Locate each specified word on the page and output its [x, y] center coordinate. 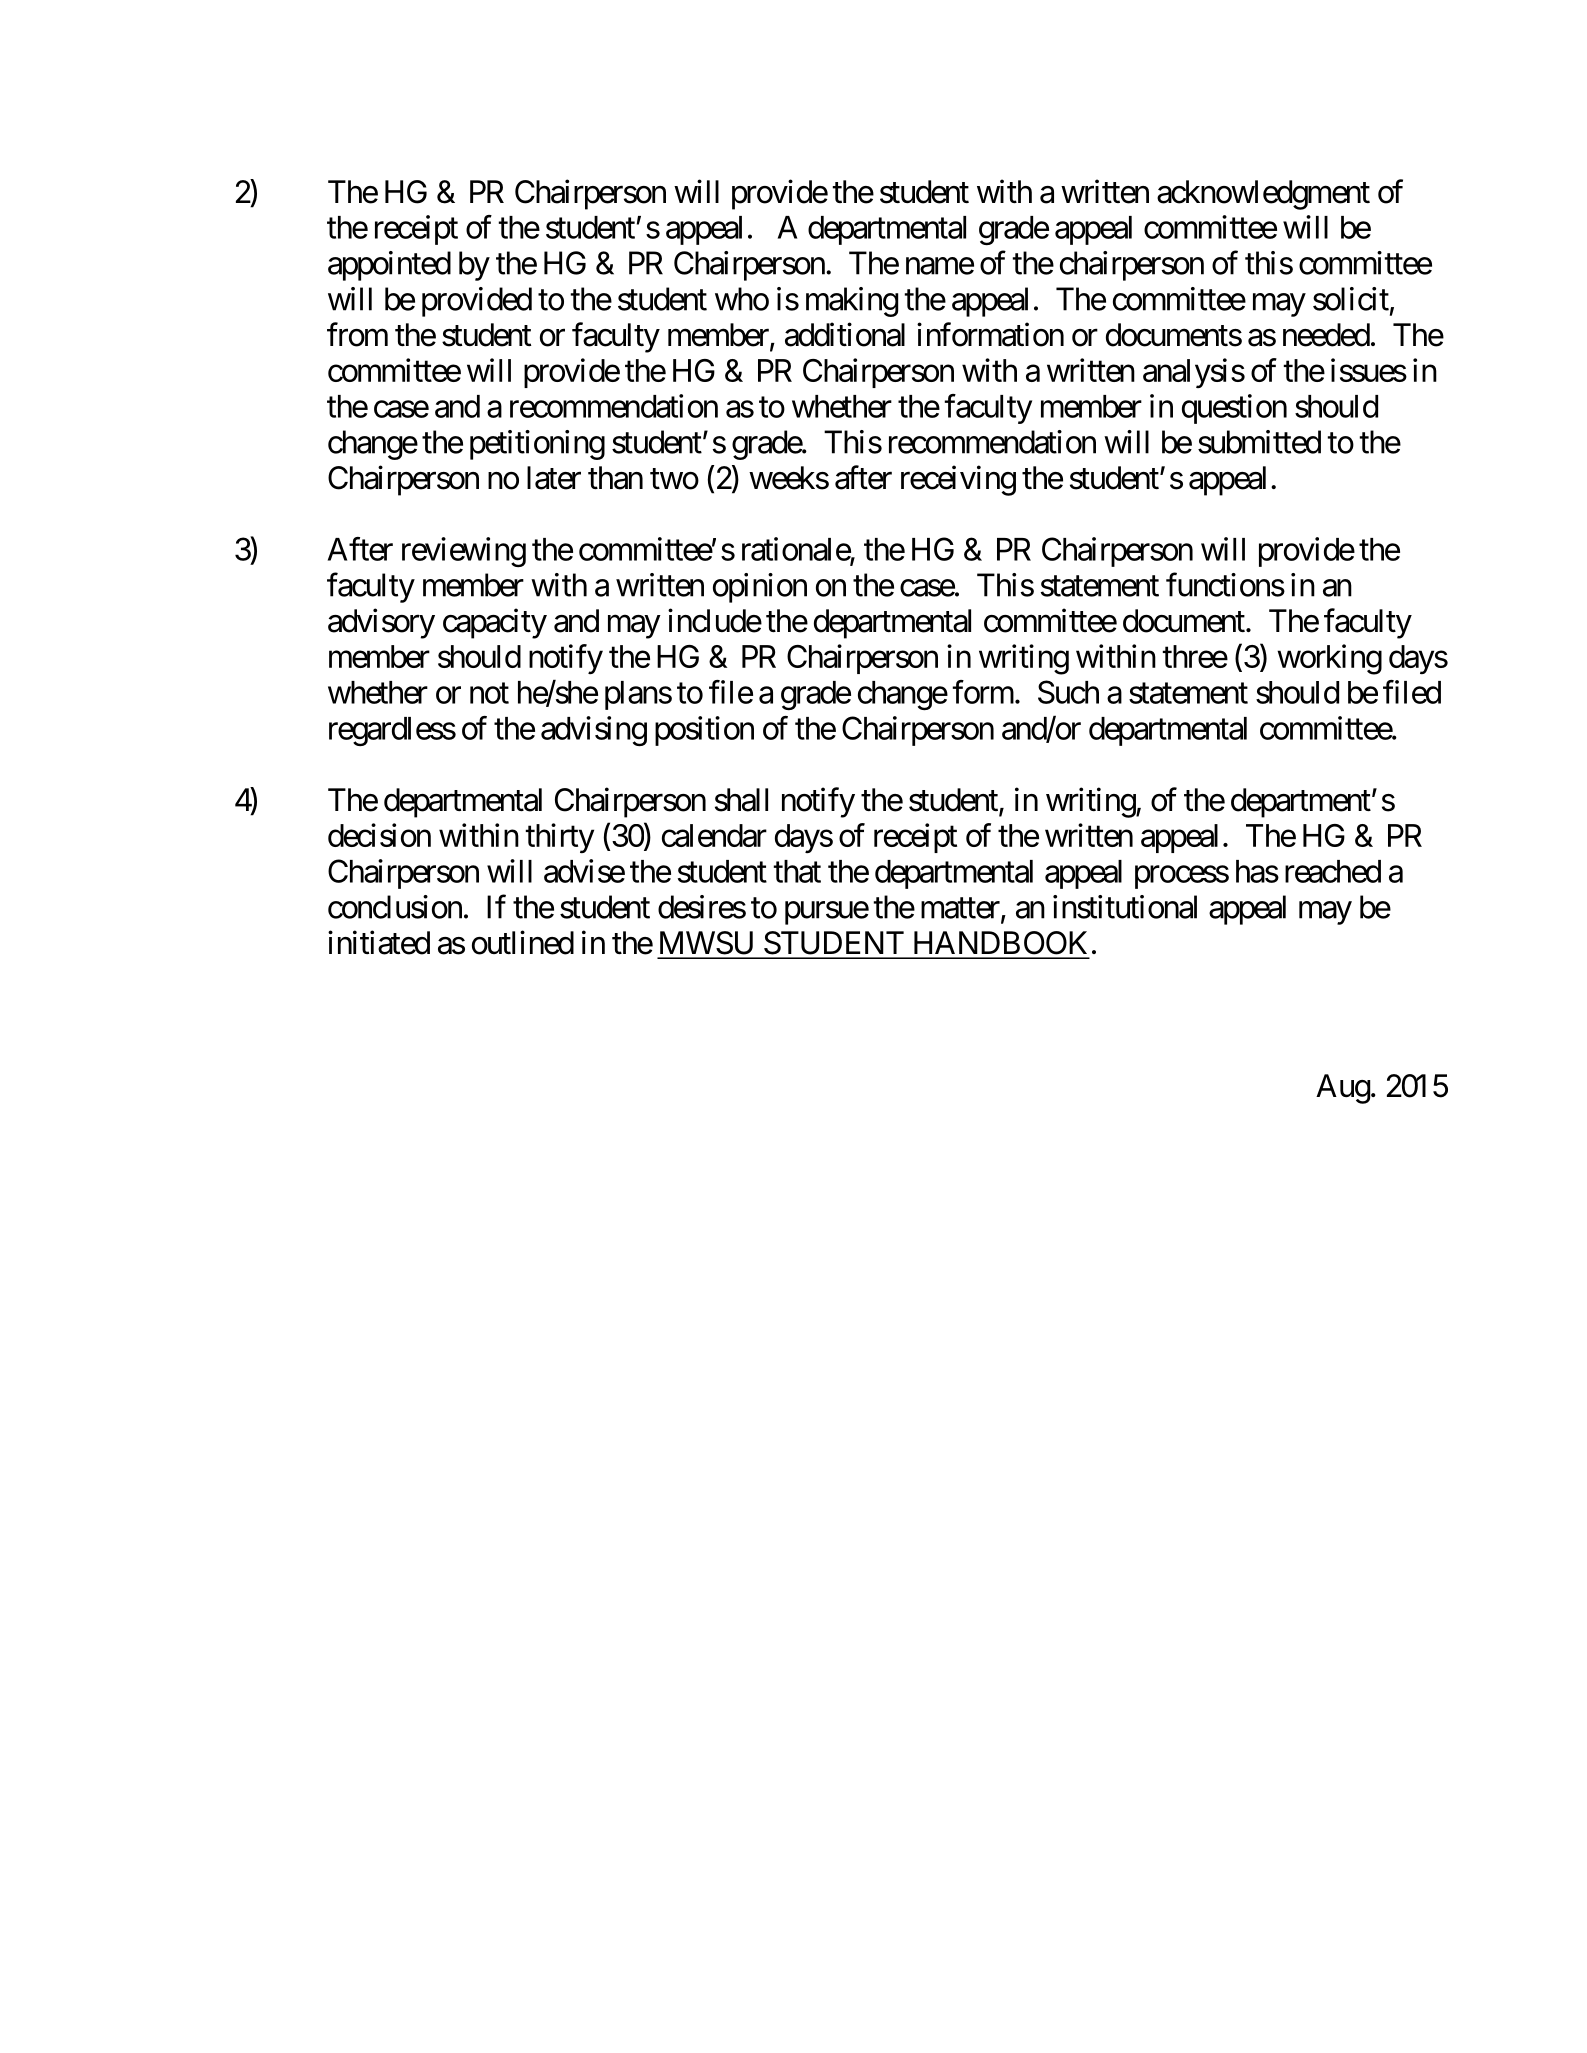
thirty [559, 838]
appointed [389, 266]
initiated [379, 942]
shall [741, 800]
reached [1333, 871]
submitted [1259, 442]
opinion [760, 588]
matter [961, 909]
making [852, 302]
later [554, 478]
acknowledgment [1263, 195]
